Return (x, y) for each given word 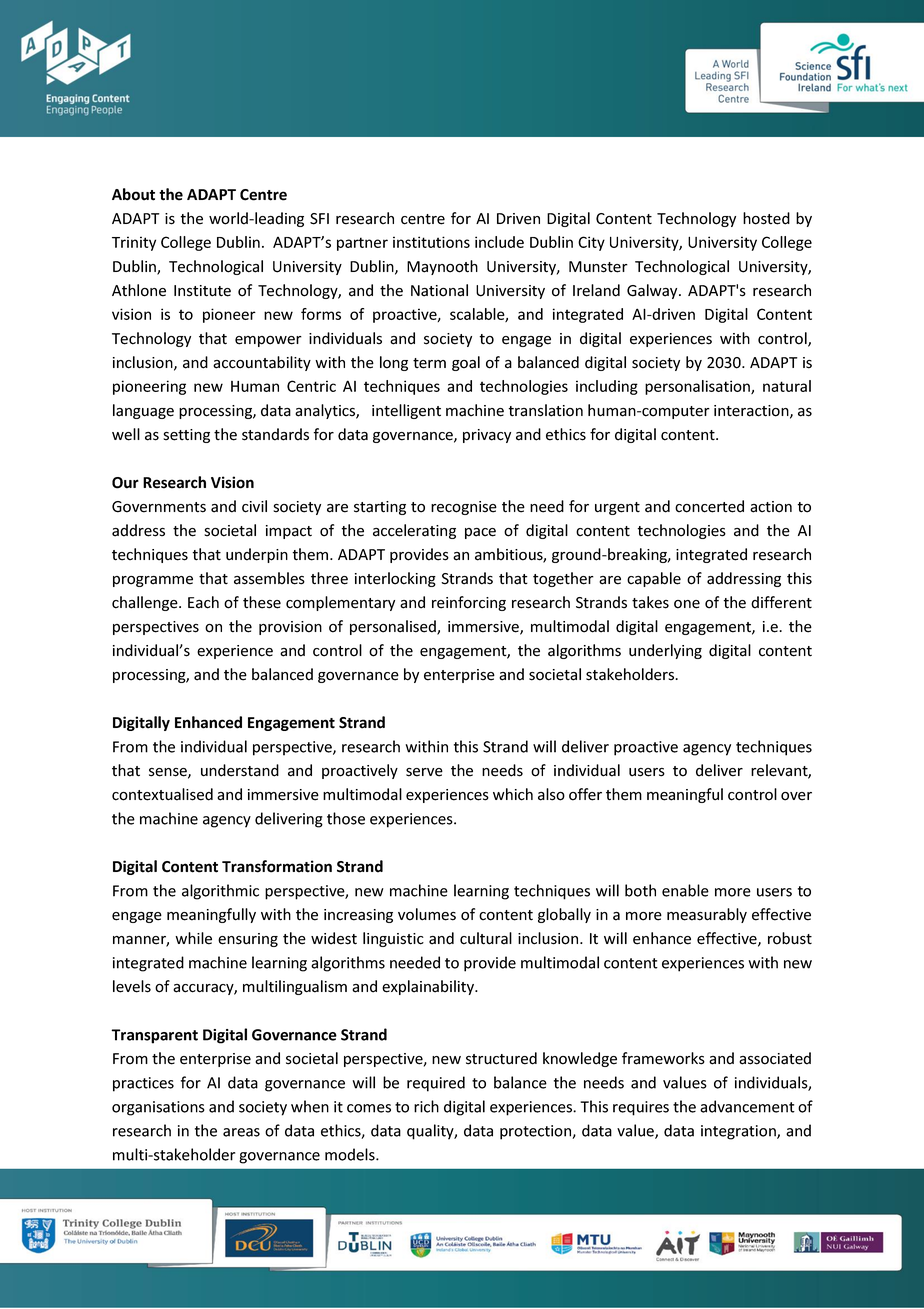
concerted (709, 506)
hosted (766, 218)
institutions (431, 242)
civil (254, 506)
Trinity (134, 243)
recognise (464, 508)
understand (240, 770)
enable (685, 890)
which (513, 794)
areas (241, 1132)
